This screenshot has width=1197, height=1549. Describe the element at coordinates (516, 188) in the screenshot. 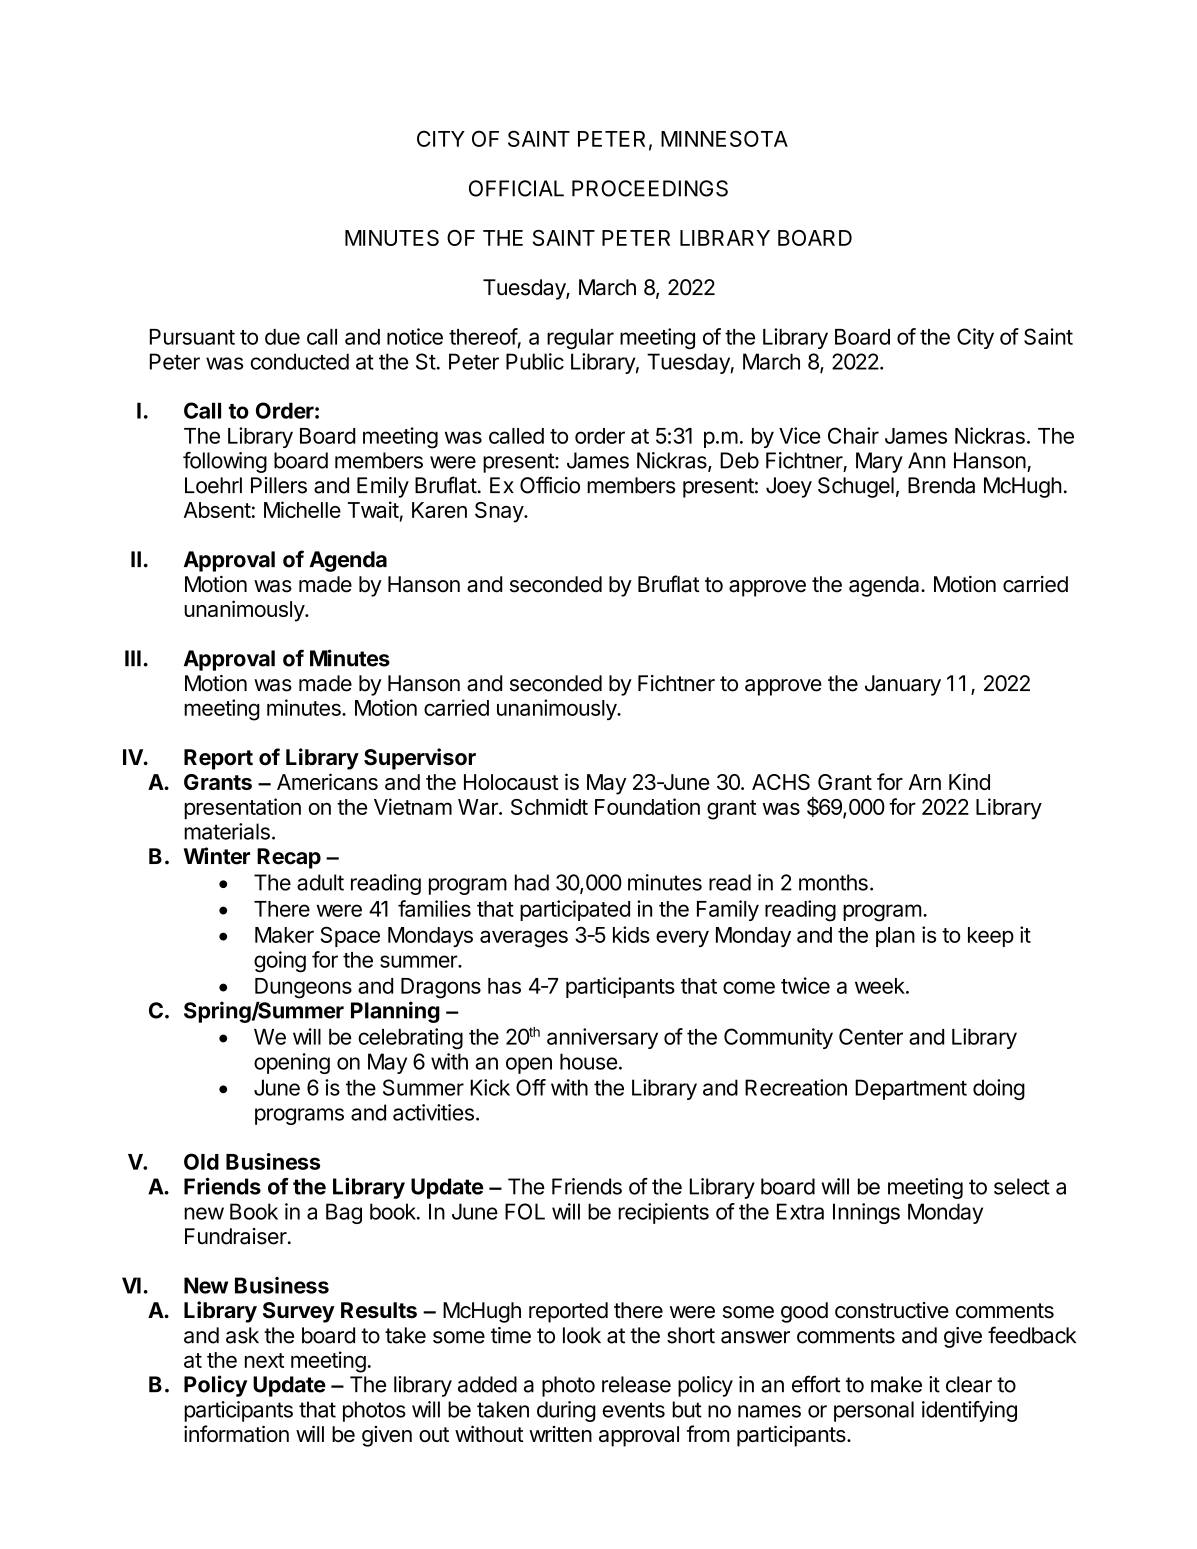

I see `OFFICIAL` at that location.
